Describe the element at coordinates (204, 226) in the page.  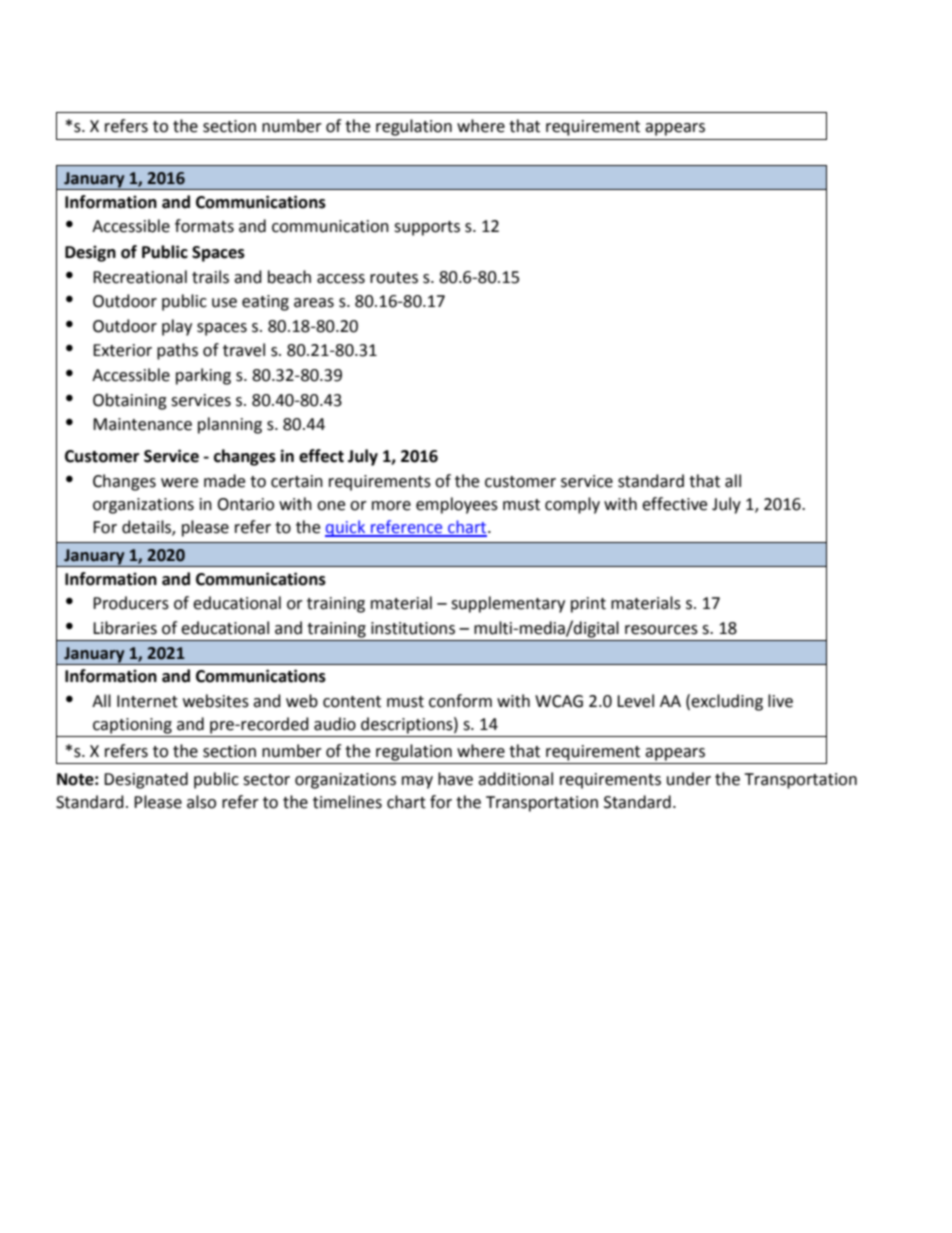
I see `formats` at that location.
